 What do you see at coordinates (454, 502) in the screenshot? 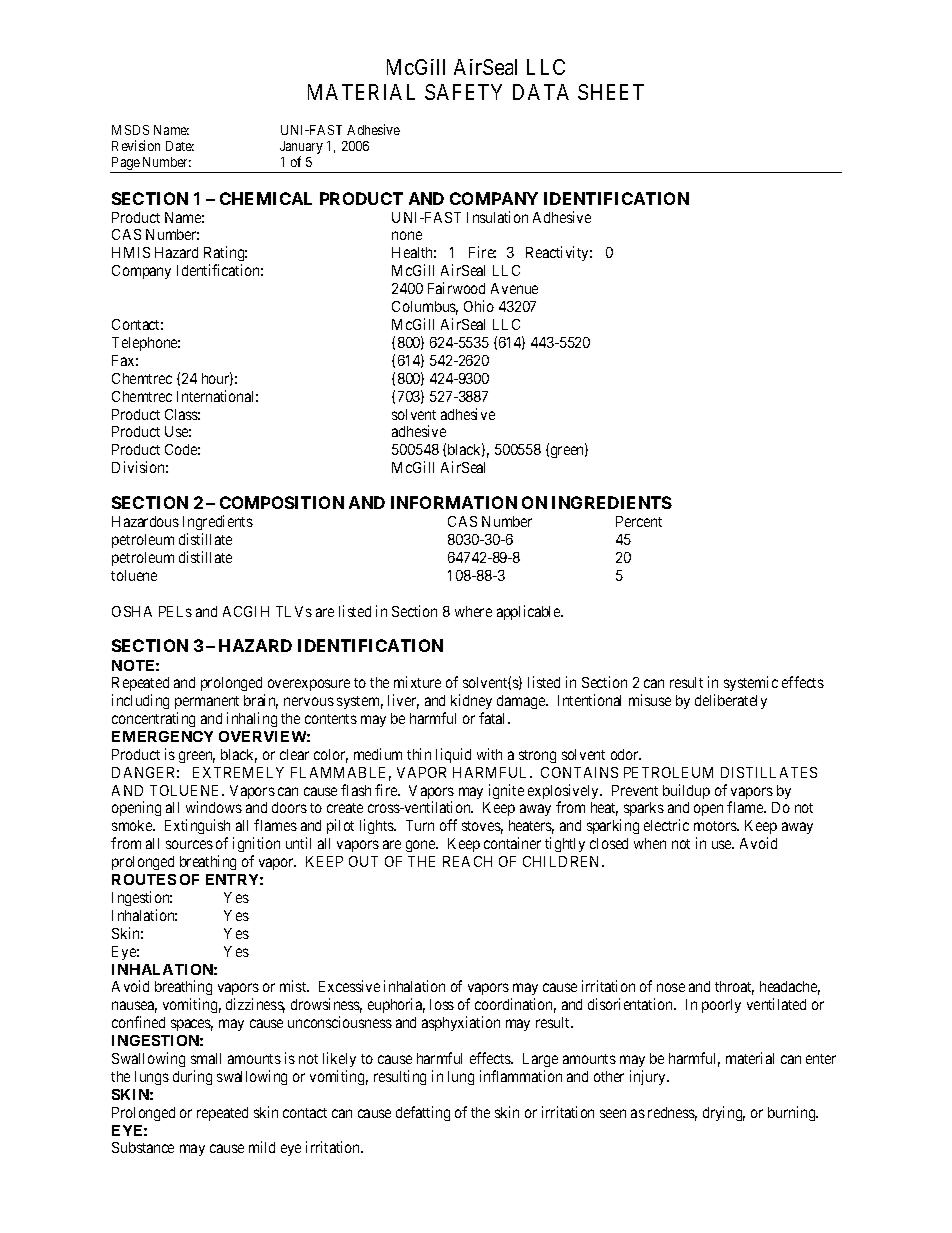
I see `INFORMATION` at bounding box center [454, 502].
